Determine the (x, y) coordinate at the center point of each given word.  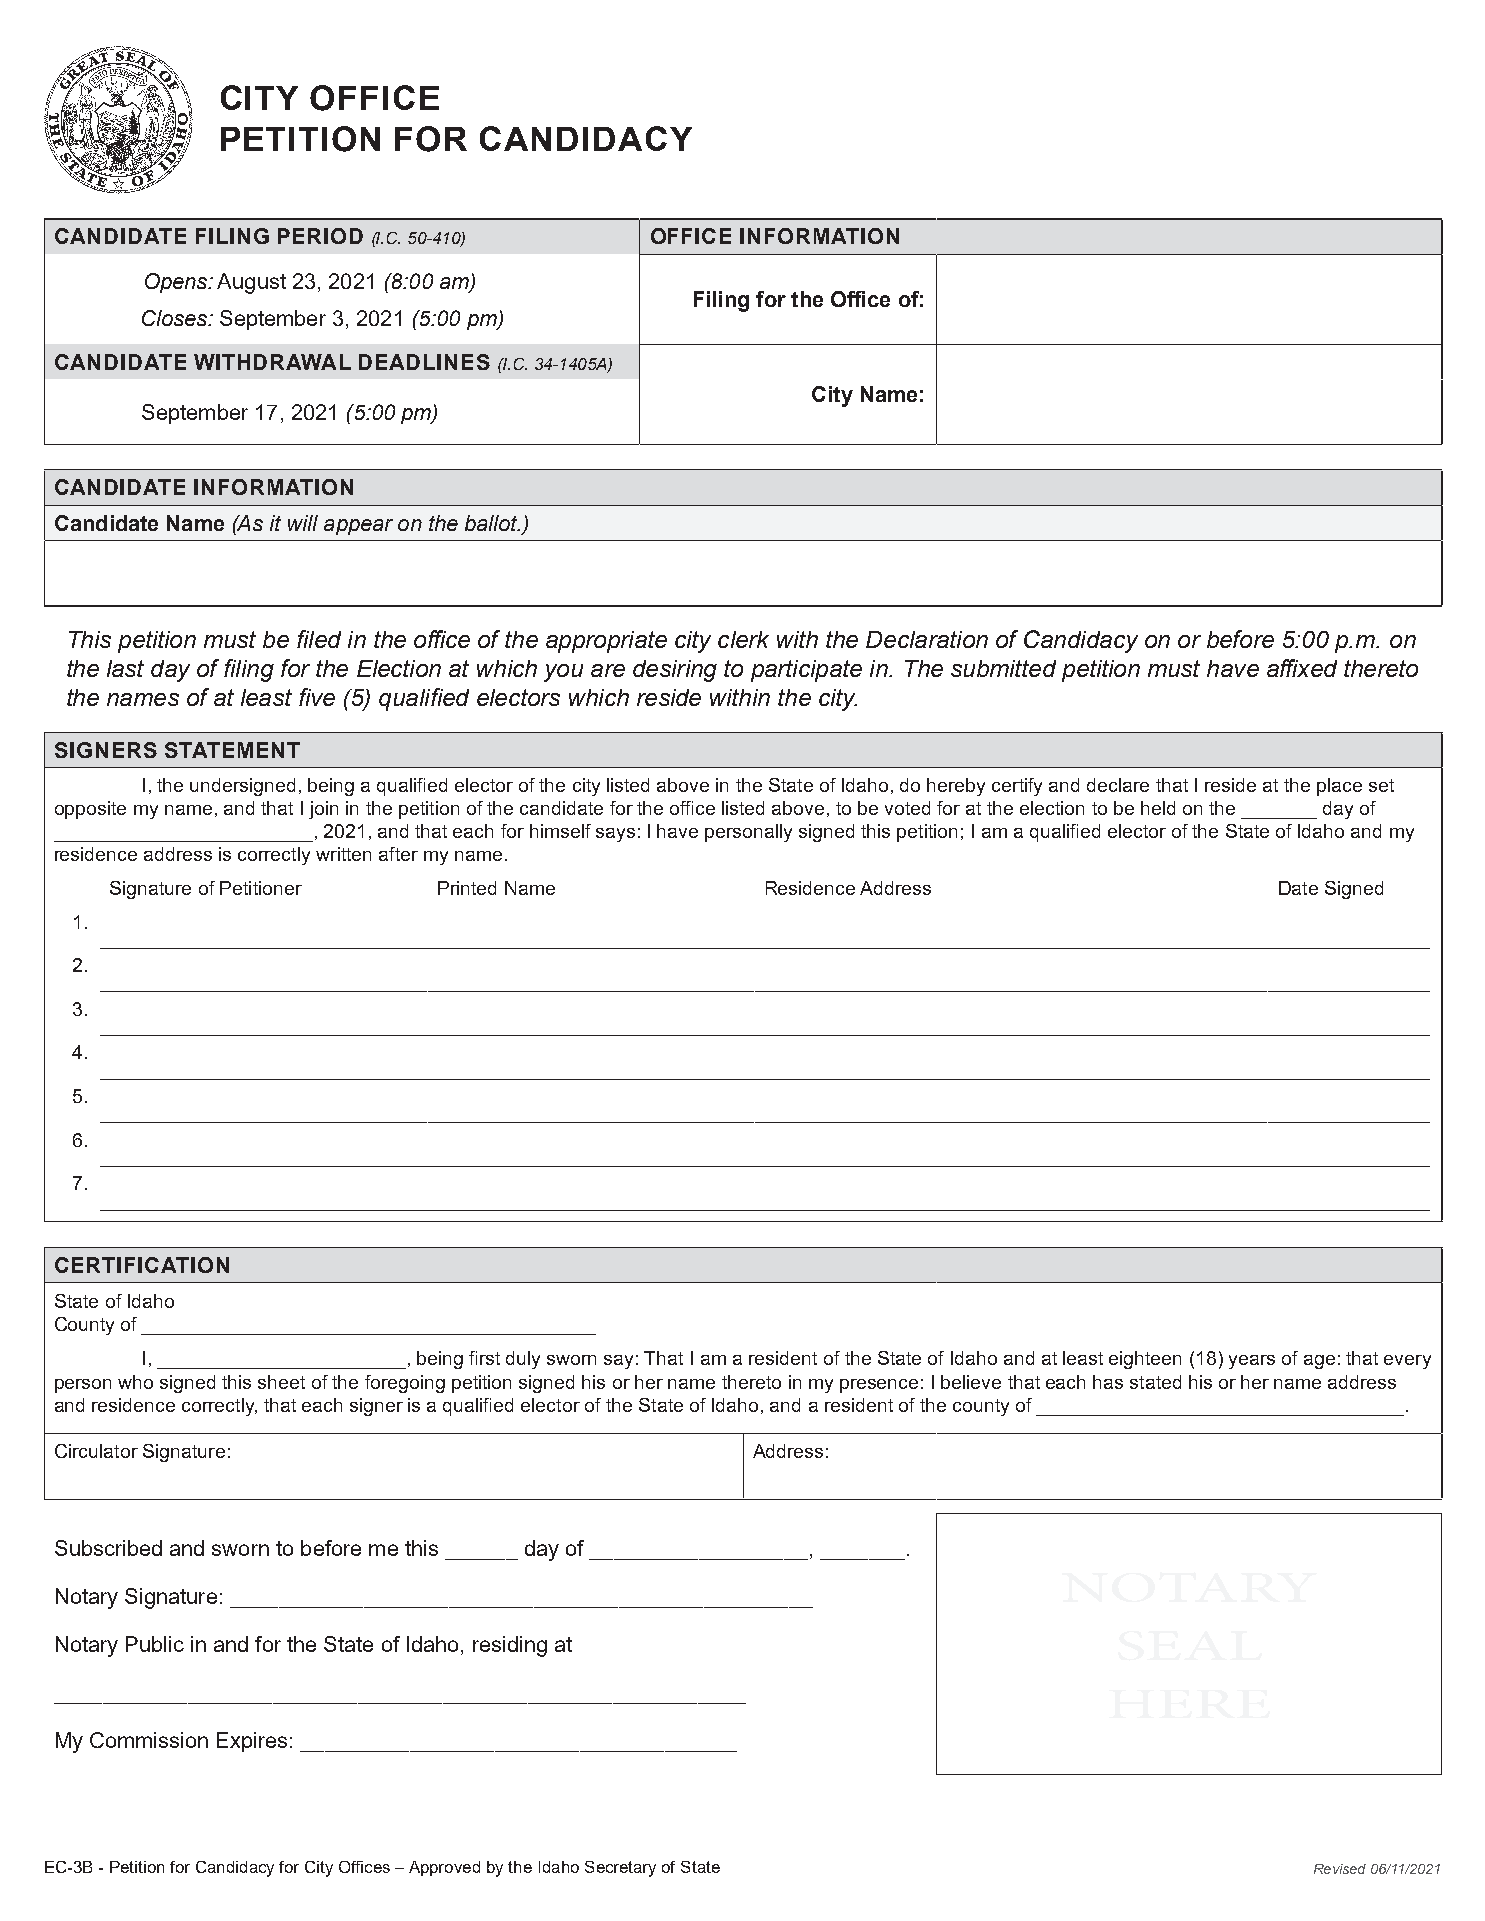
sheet (281, 1382)
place (1339, 787)
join (323, 810)
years (1252, 1362)
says (615, 835)
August (251, 283)
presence (879, 1386)
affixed (1302, 668)
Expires (252, 1742)
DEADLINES (424, 362)
